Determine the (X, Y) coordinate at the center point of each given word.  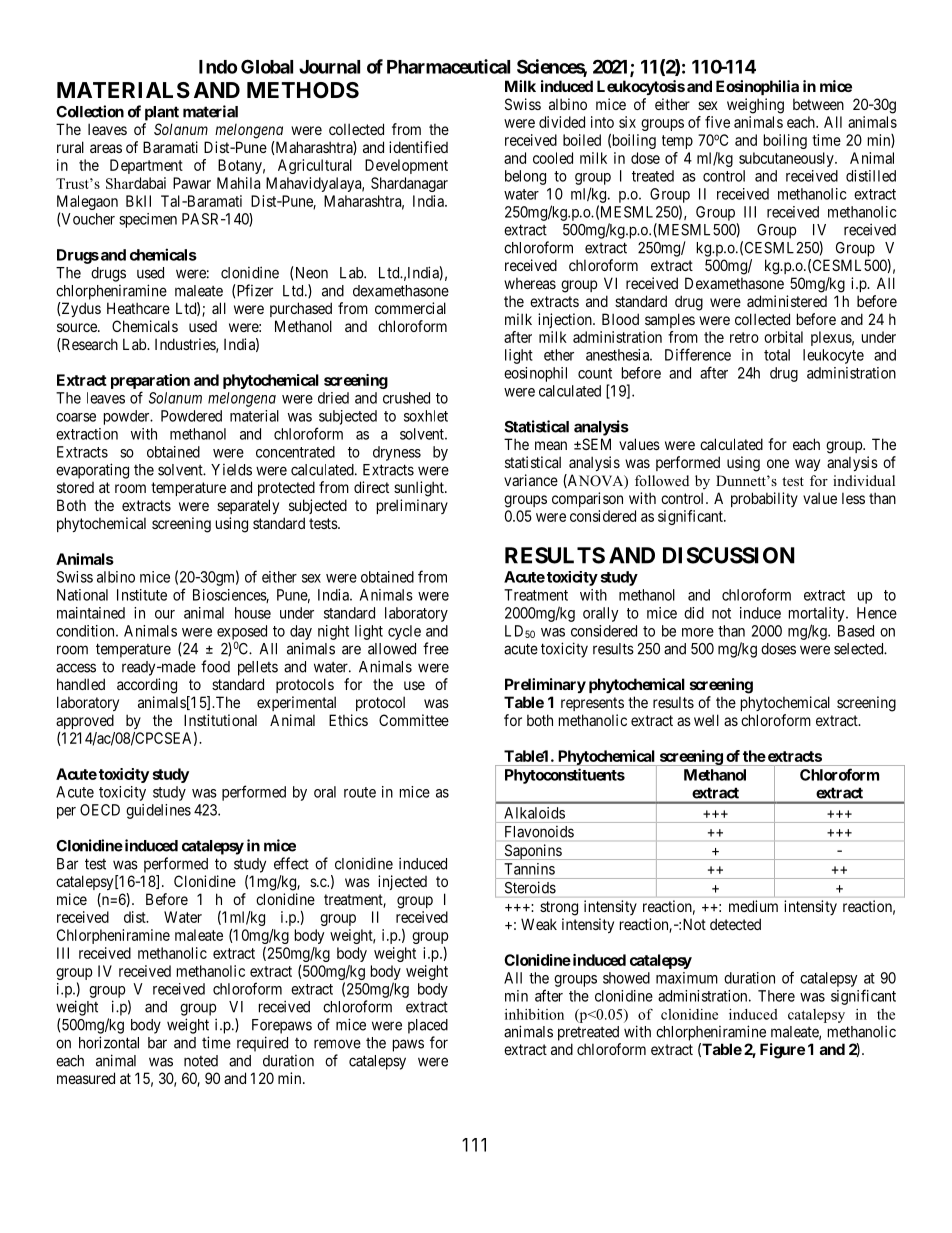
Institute (142, 595)
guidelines (158, 811)
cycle (404, 632)
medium (753, 906)
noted (201, 1061)
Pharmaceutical (448, 66)
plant (162, 113)
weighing (755, 106)
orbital (783, 337)
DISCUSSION (729, 555)
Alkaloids (534, 813)
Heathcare (138, 308)
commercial (410, 308)
